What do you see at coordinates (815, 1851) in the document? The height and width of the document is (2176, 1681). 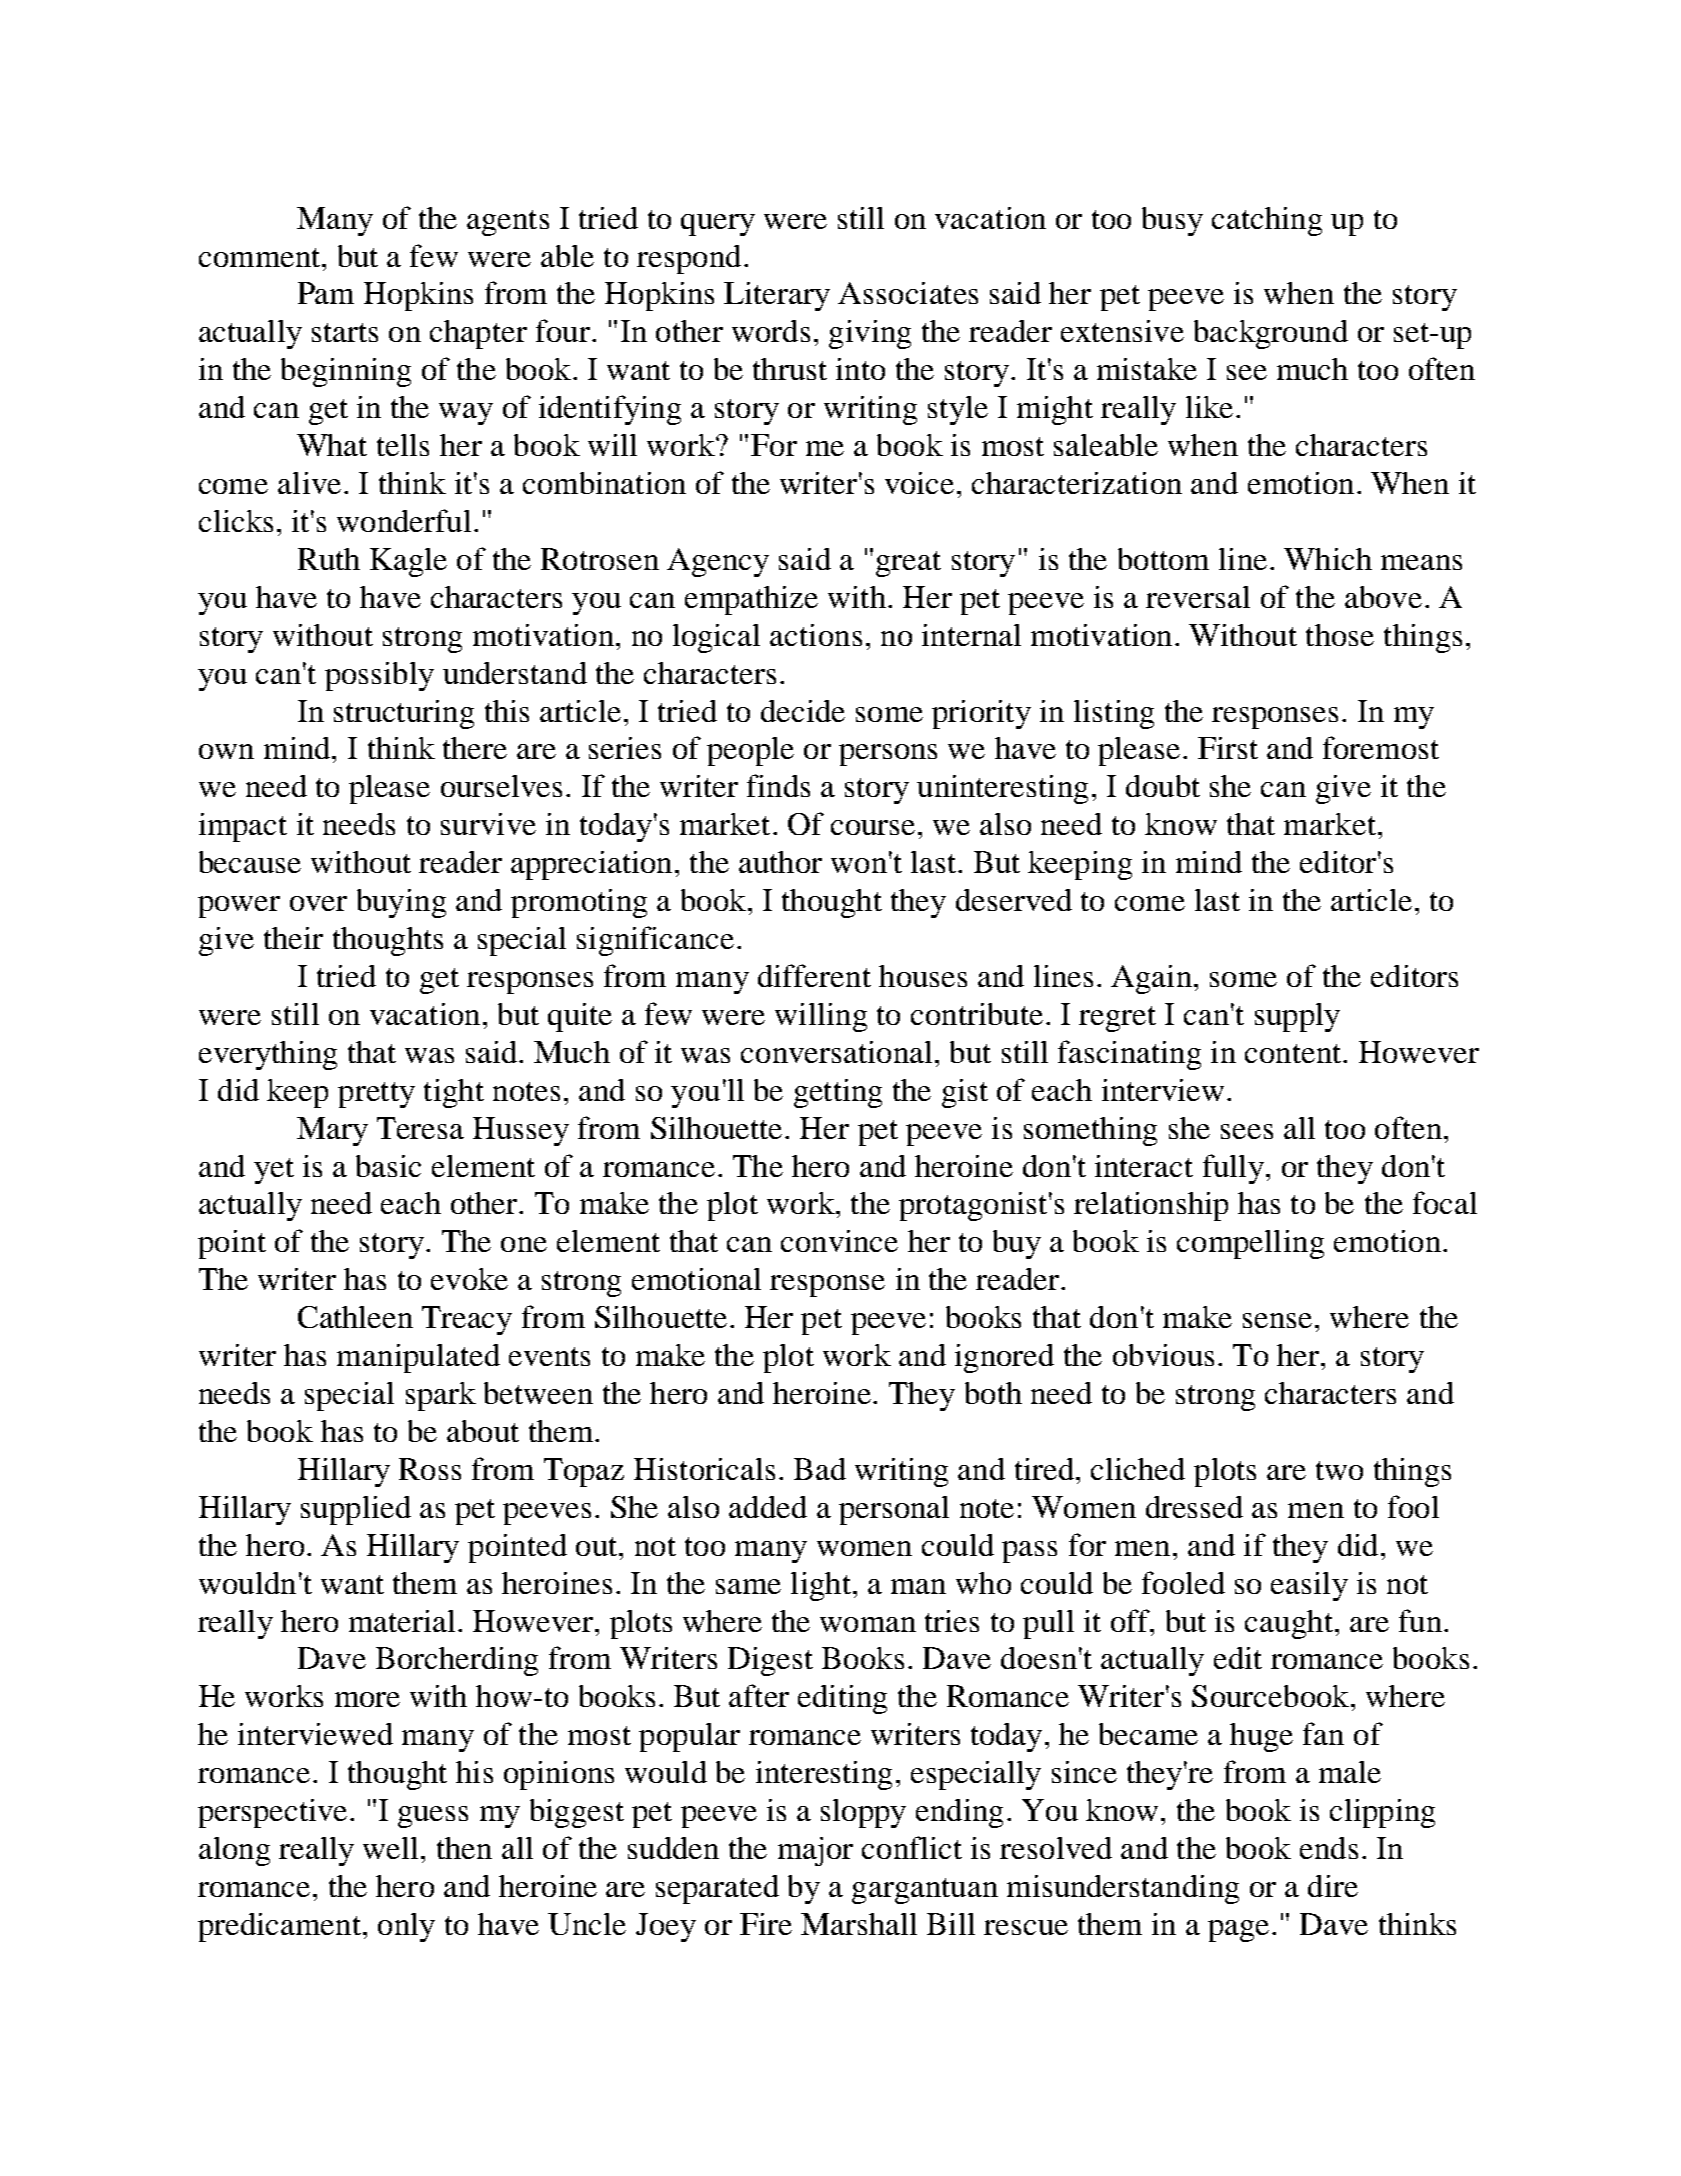 I see `major` at bounding box center [815, 1851].
